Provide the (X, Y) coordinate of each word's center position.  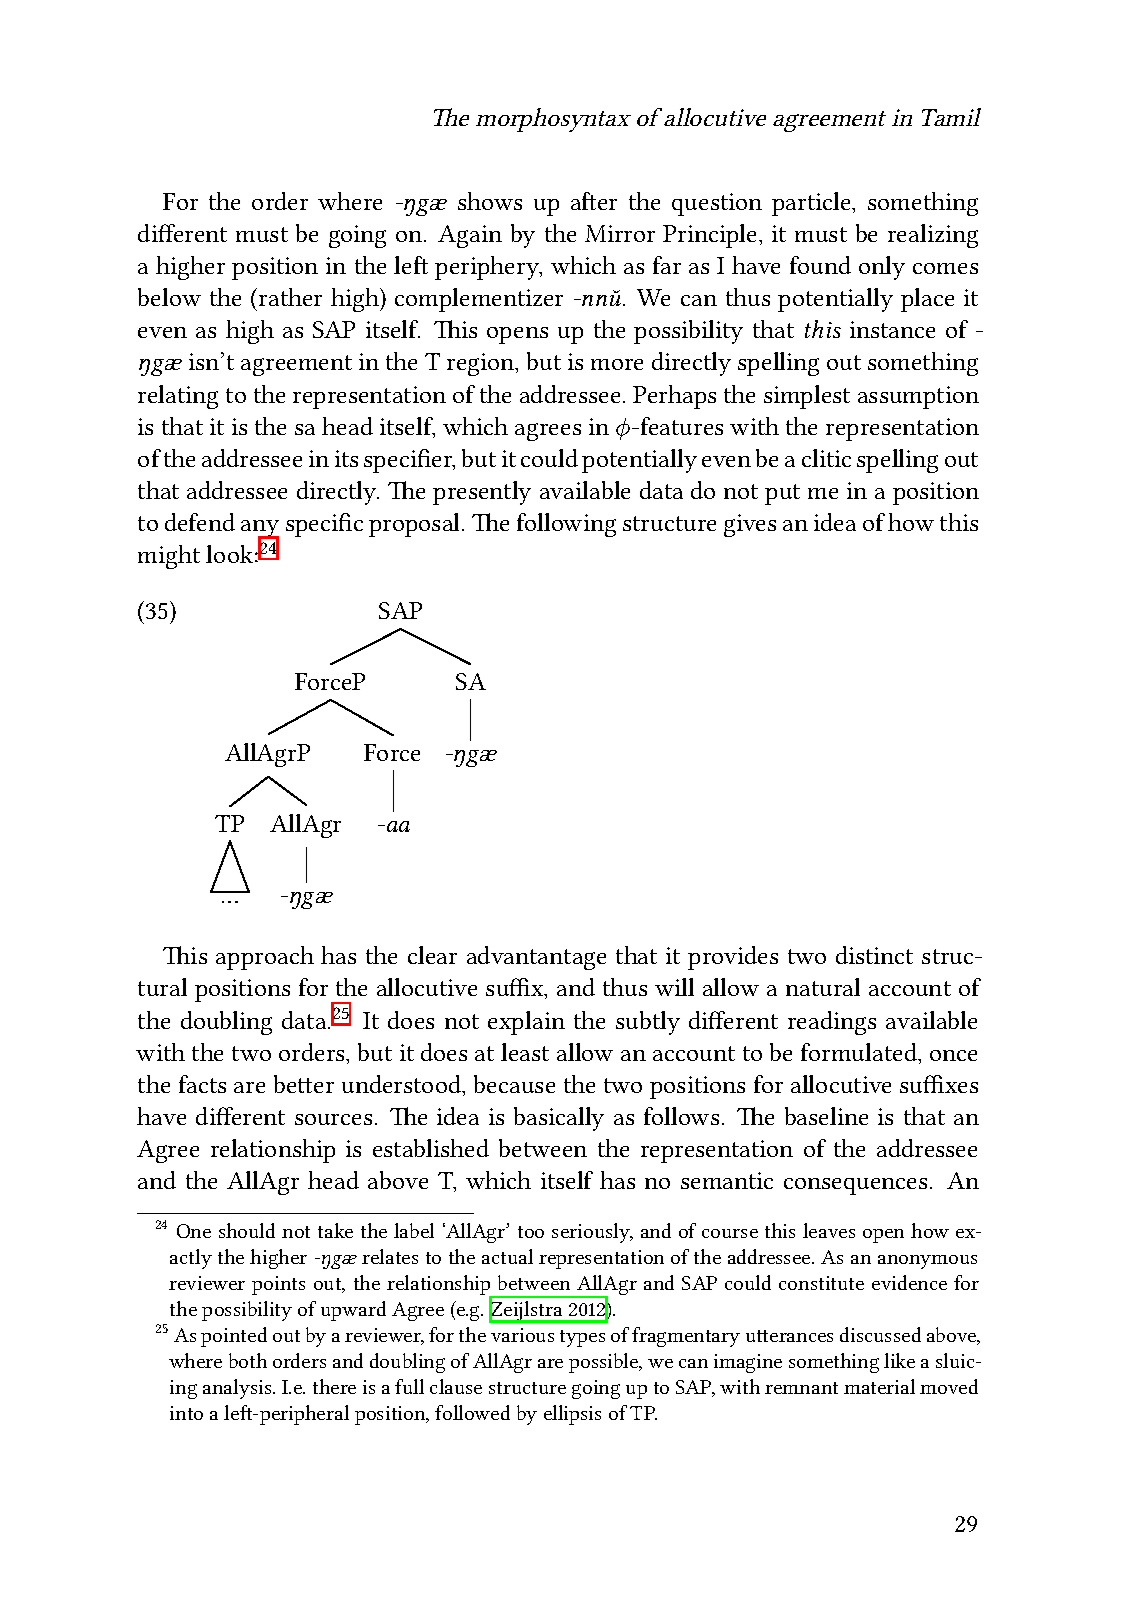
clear (432, 955)
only (882, 268)
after (594, 201)
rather (290, 297)
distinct (874, 955)
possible (605, 1363)
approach (265, 958)
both (248, 1360)
